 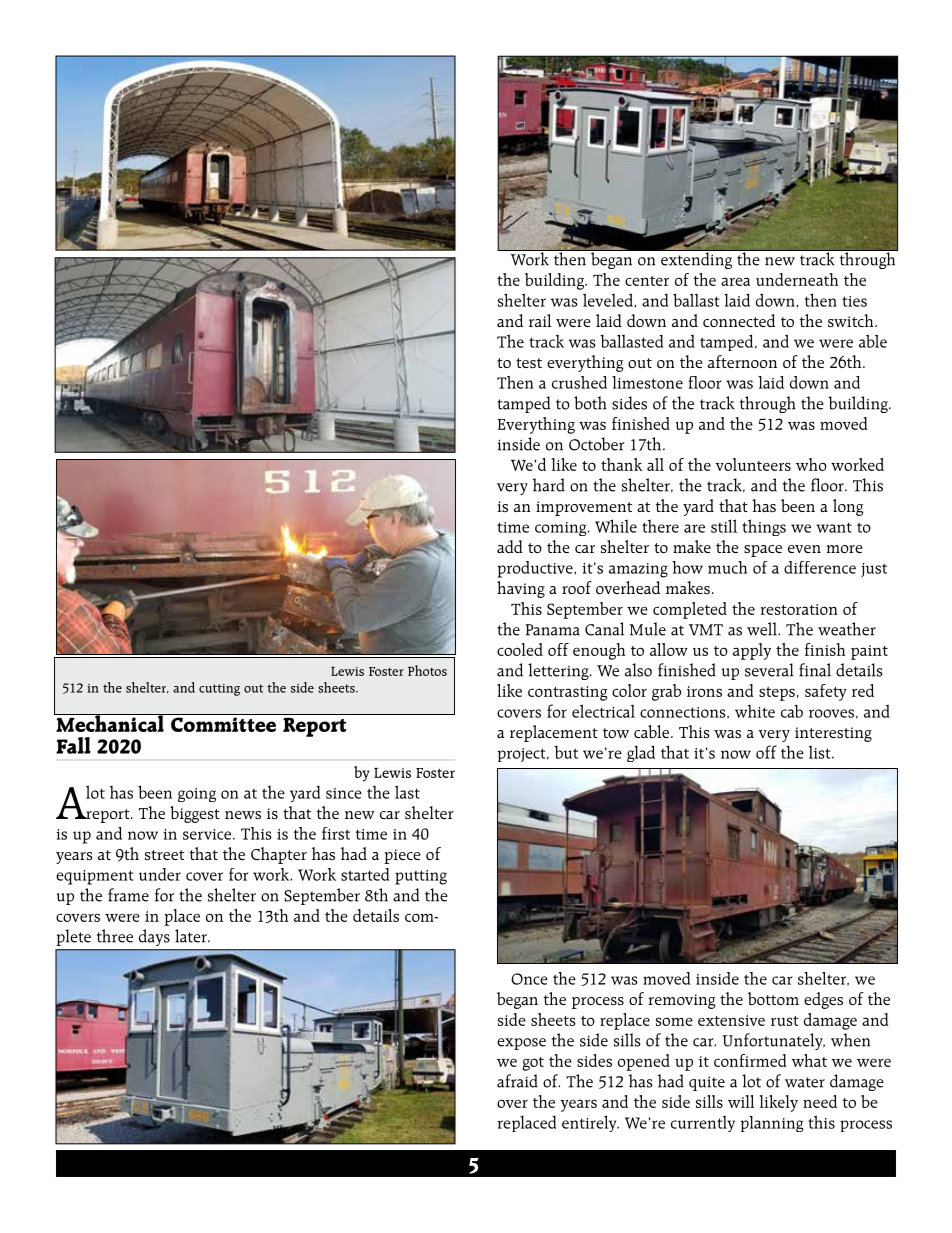 I want to click on putting, so click(x=421, y=877).
